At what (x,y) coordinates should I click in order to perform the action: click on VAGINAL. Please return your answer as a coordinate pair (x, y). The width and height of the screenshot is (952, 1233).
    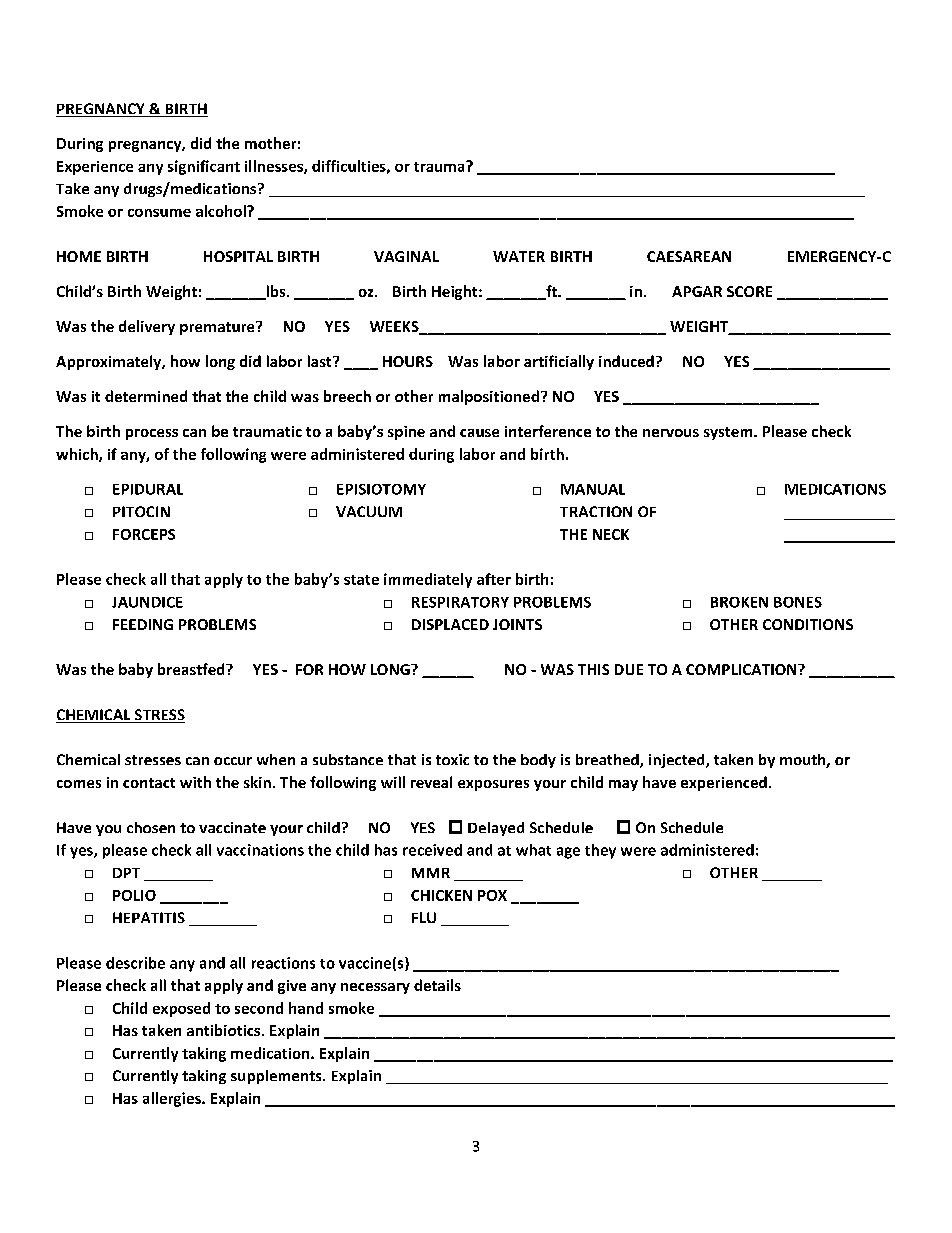
    Looking at the image, I should click on (406, 256).
